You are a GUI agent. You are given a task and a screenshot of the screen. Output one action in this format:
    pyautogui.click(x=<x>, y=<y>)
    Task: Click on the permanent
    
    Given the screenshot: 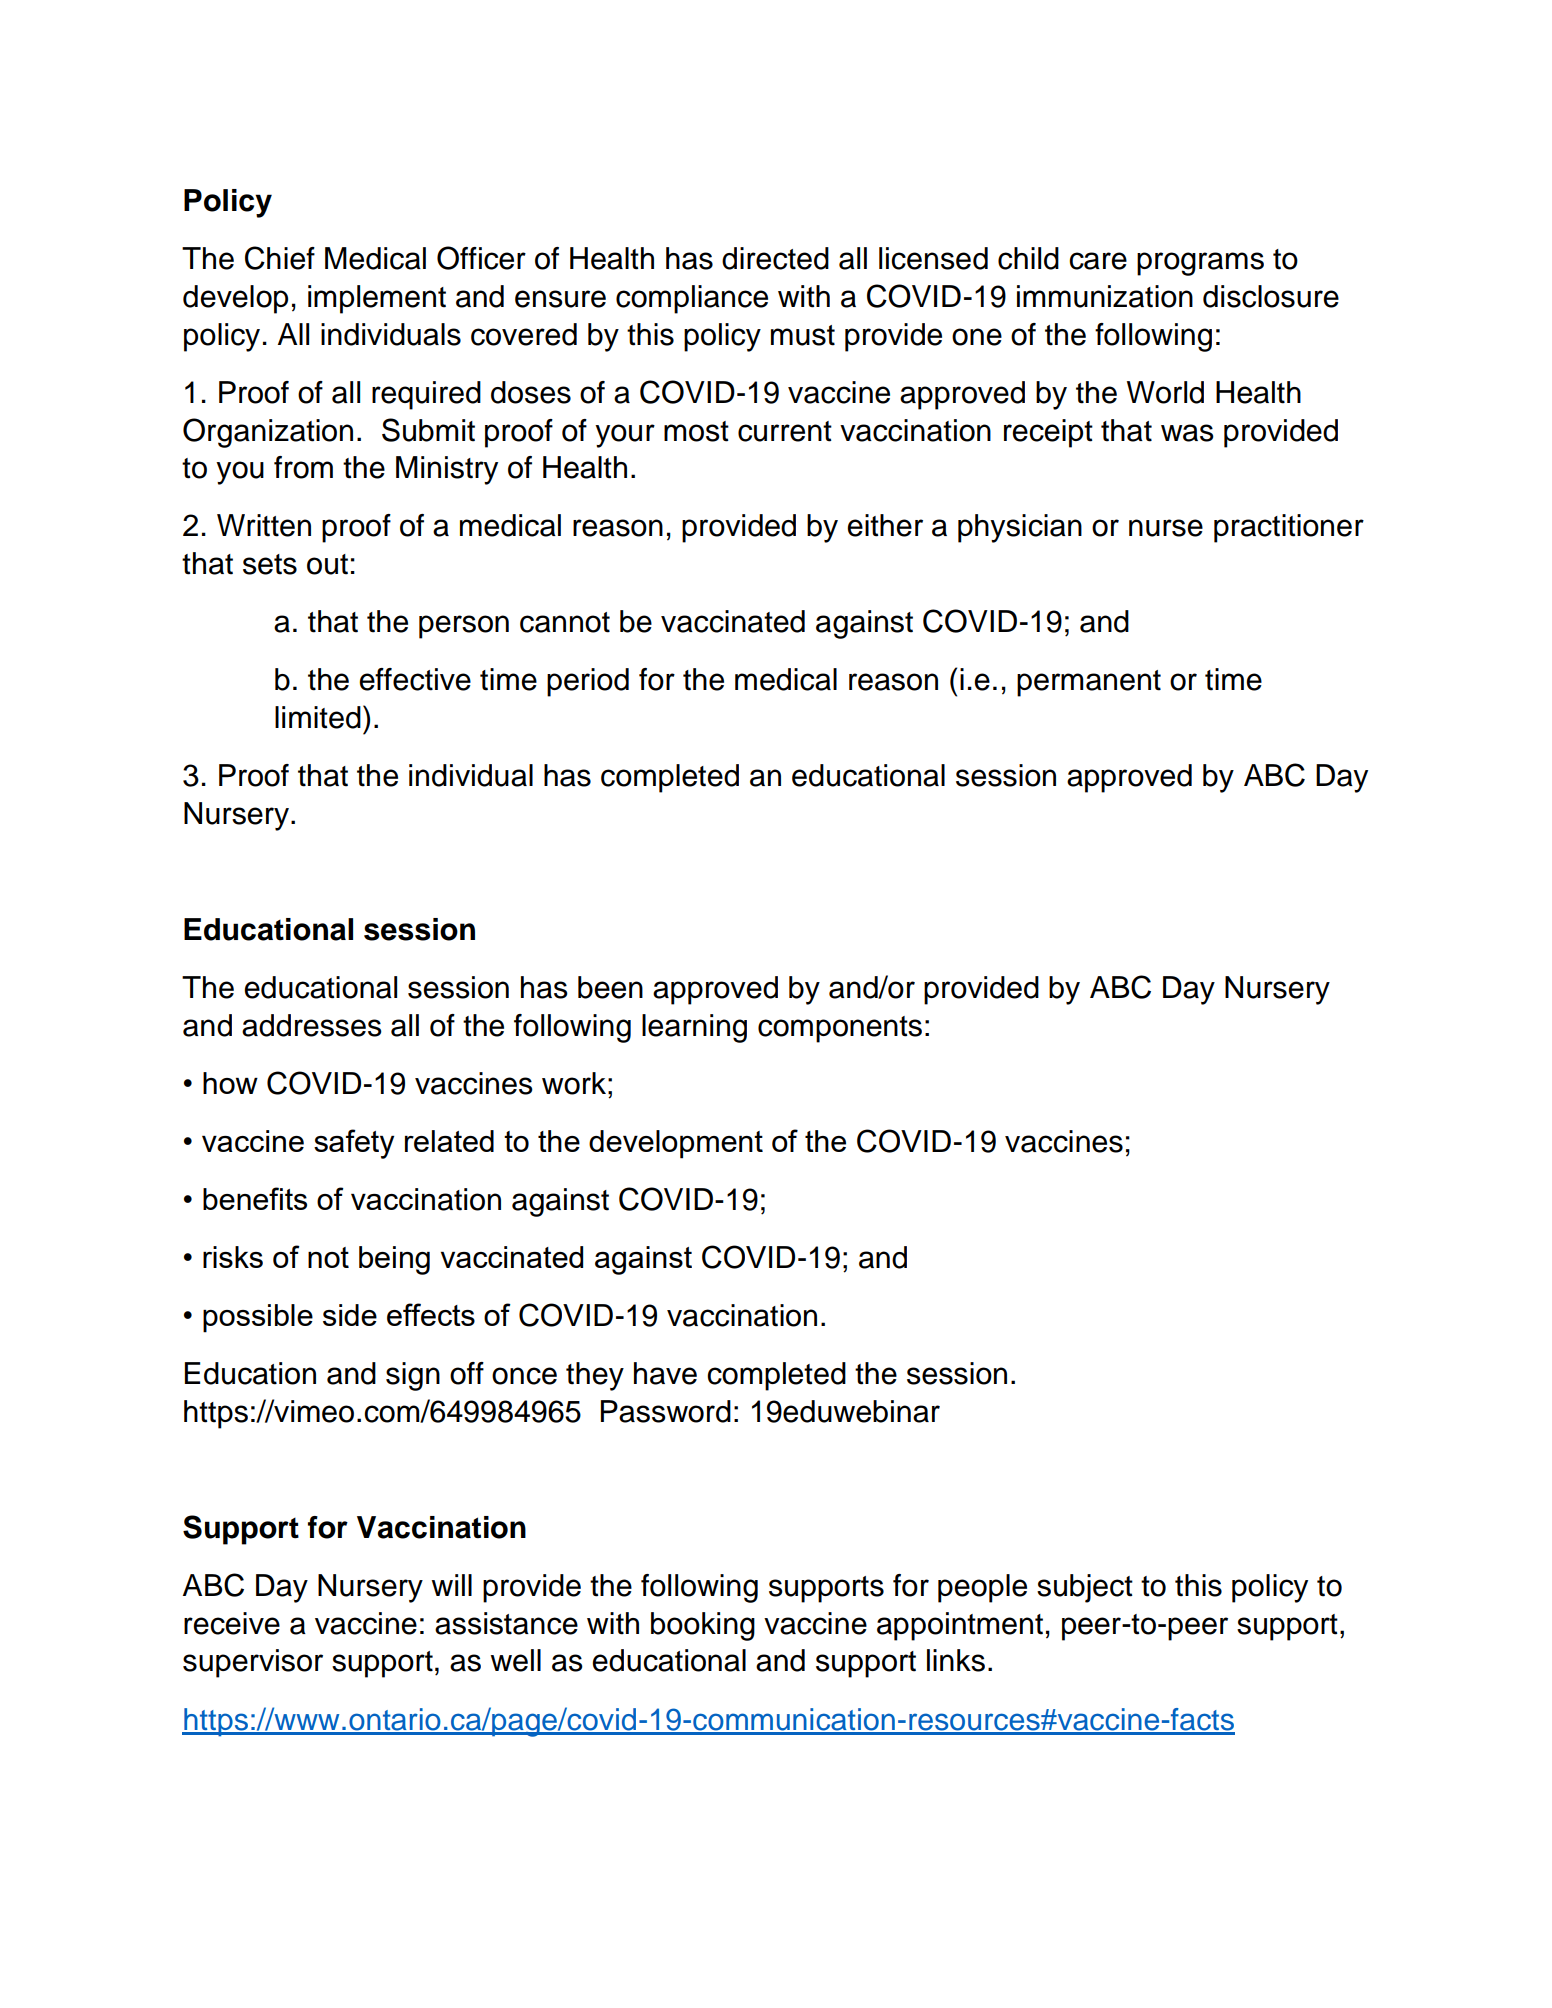 What is the action you would take?
    pyautogui.click(x=1089, y=683)
